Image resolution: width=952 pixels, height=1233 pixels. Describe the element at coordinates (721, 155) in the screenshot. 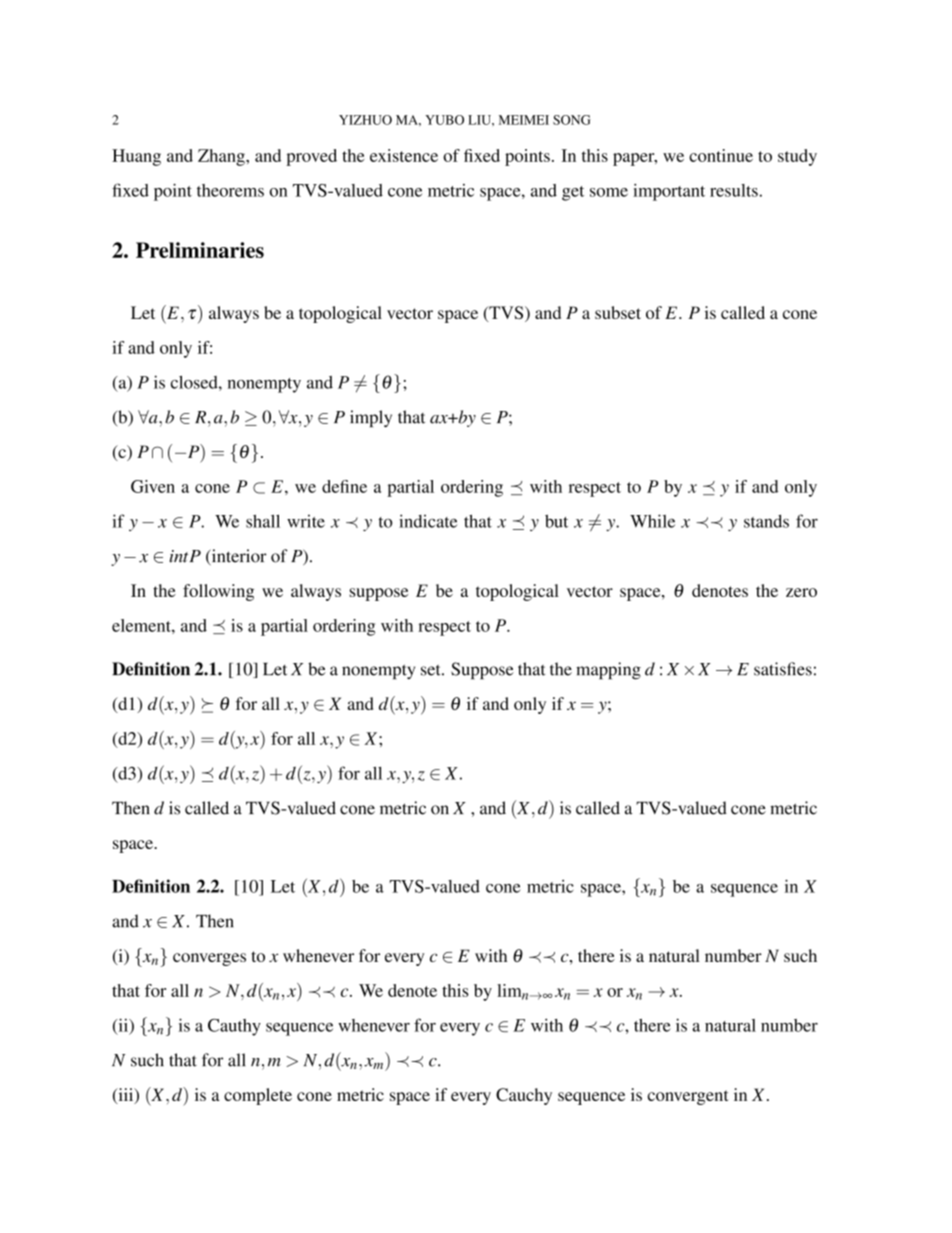

I see `continue` at that location.
